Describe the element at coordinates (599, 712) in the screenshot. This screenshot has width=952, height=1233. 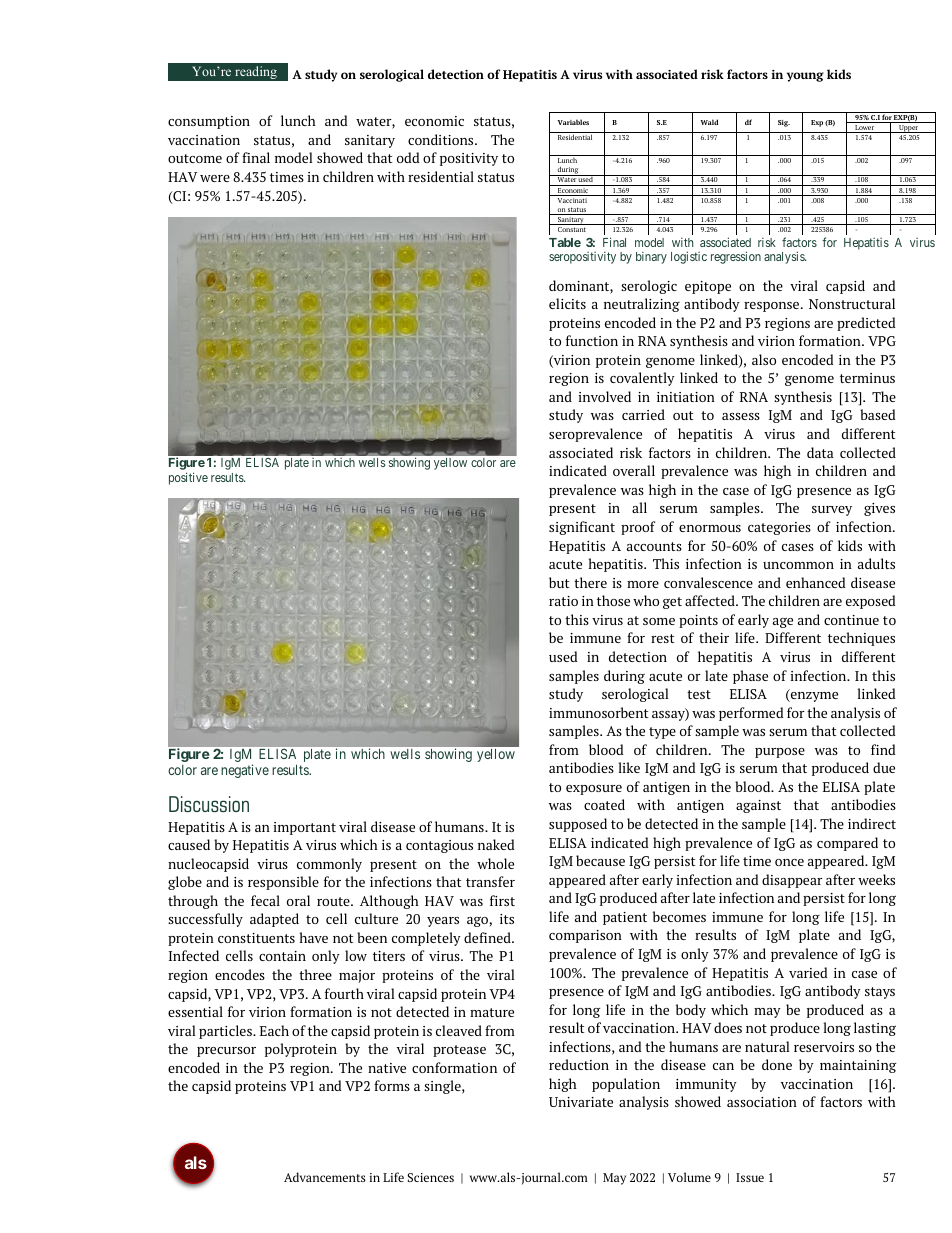
I see `immunosorbent` at that location.
